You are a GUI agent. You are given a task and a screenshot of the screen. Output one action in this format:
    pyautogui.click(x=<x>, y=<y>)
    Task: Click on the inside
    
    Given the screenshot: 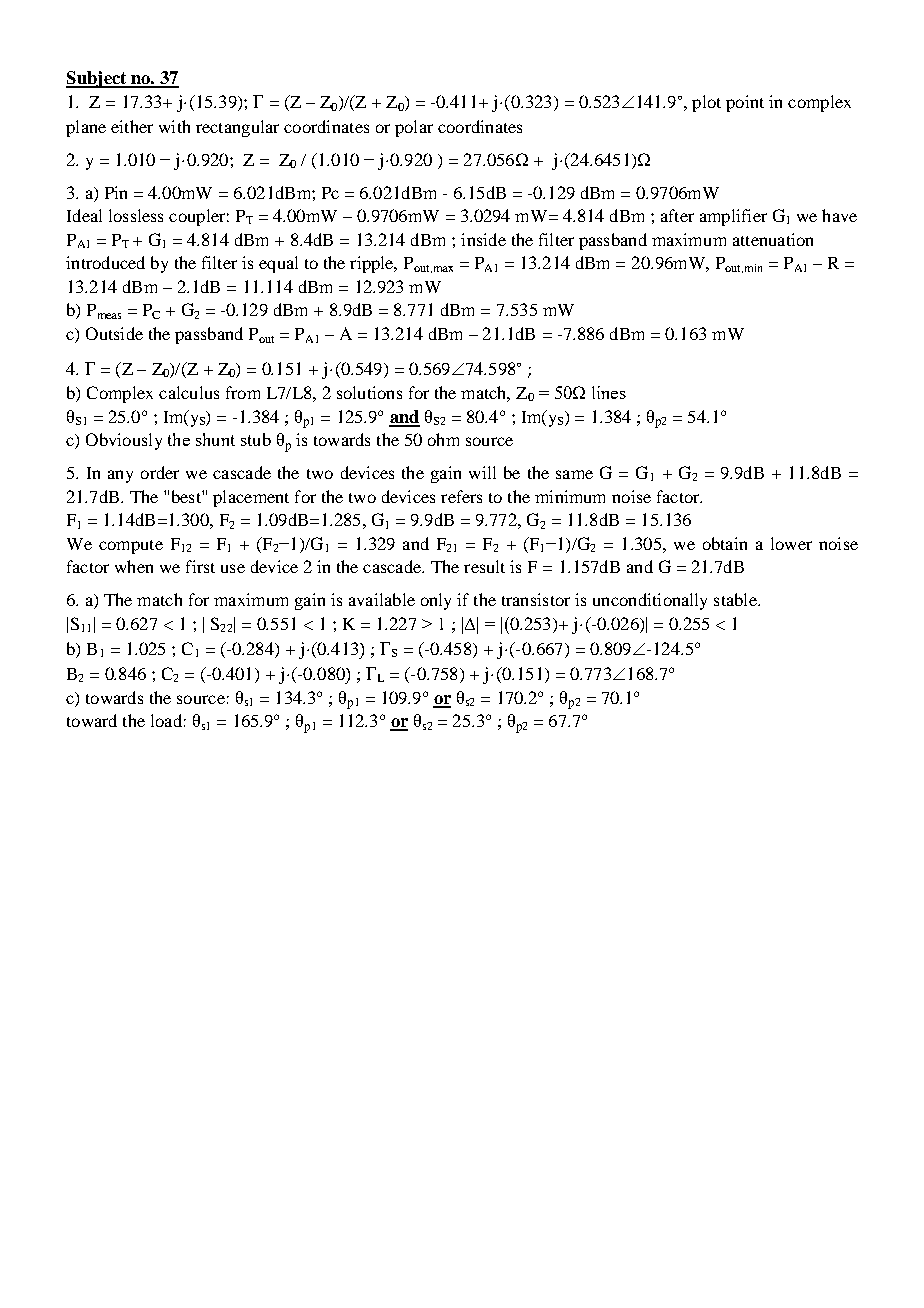 What is the action you would take?
    pyautogui.click(x=483, y=239)
